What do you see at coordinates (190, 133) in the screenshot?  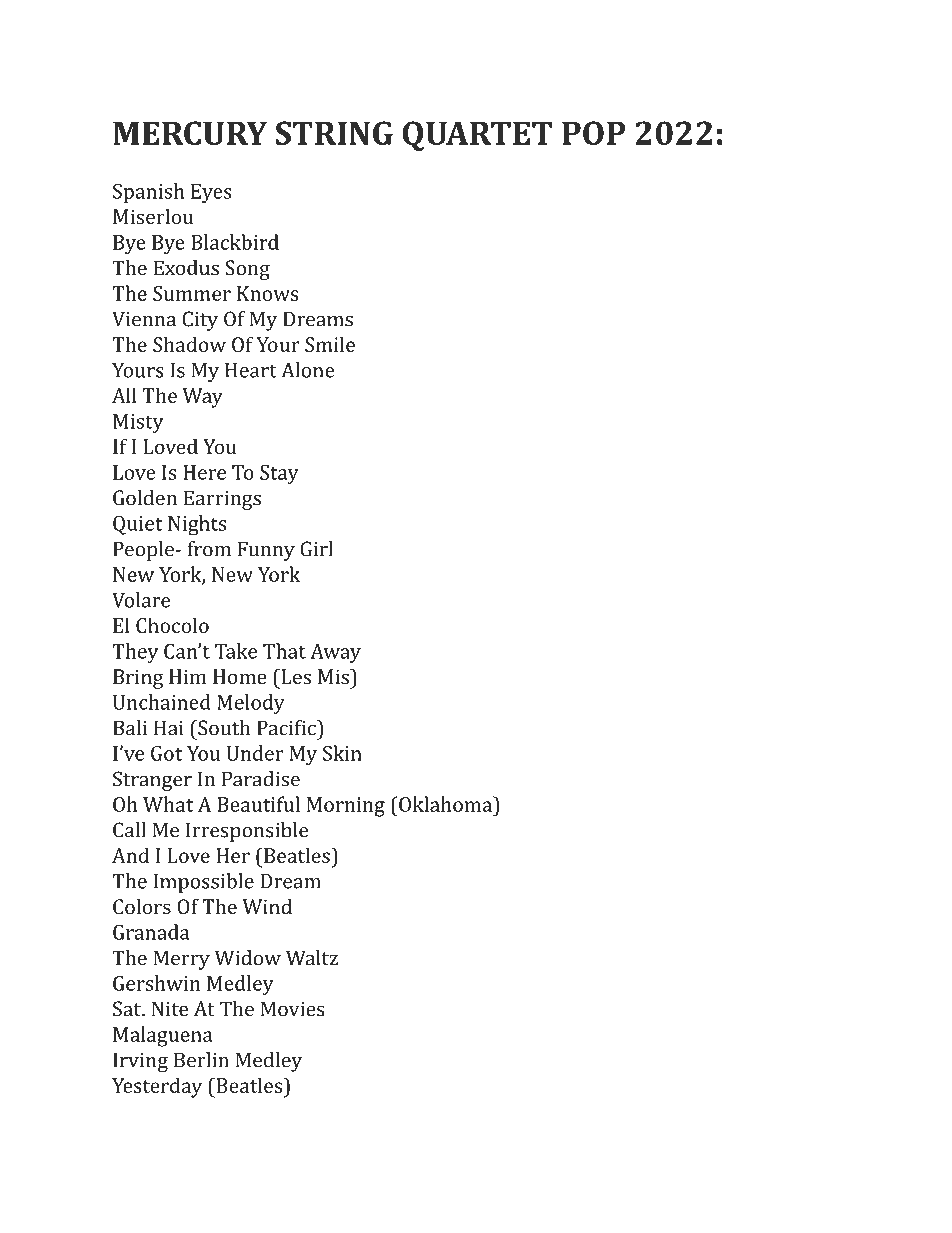 I see `MERCURY` at bounding box center [190, 133].
